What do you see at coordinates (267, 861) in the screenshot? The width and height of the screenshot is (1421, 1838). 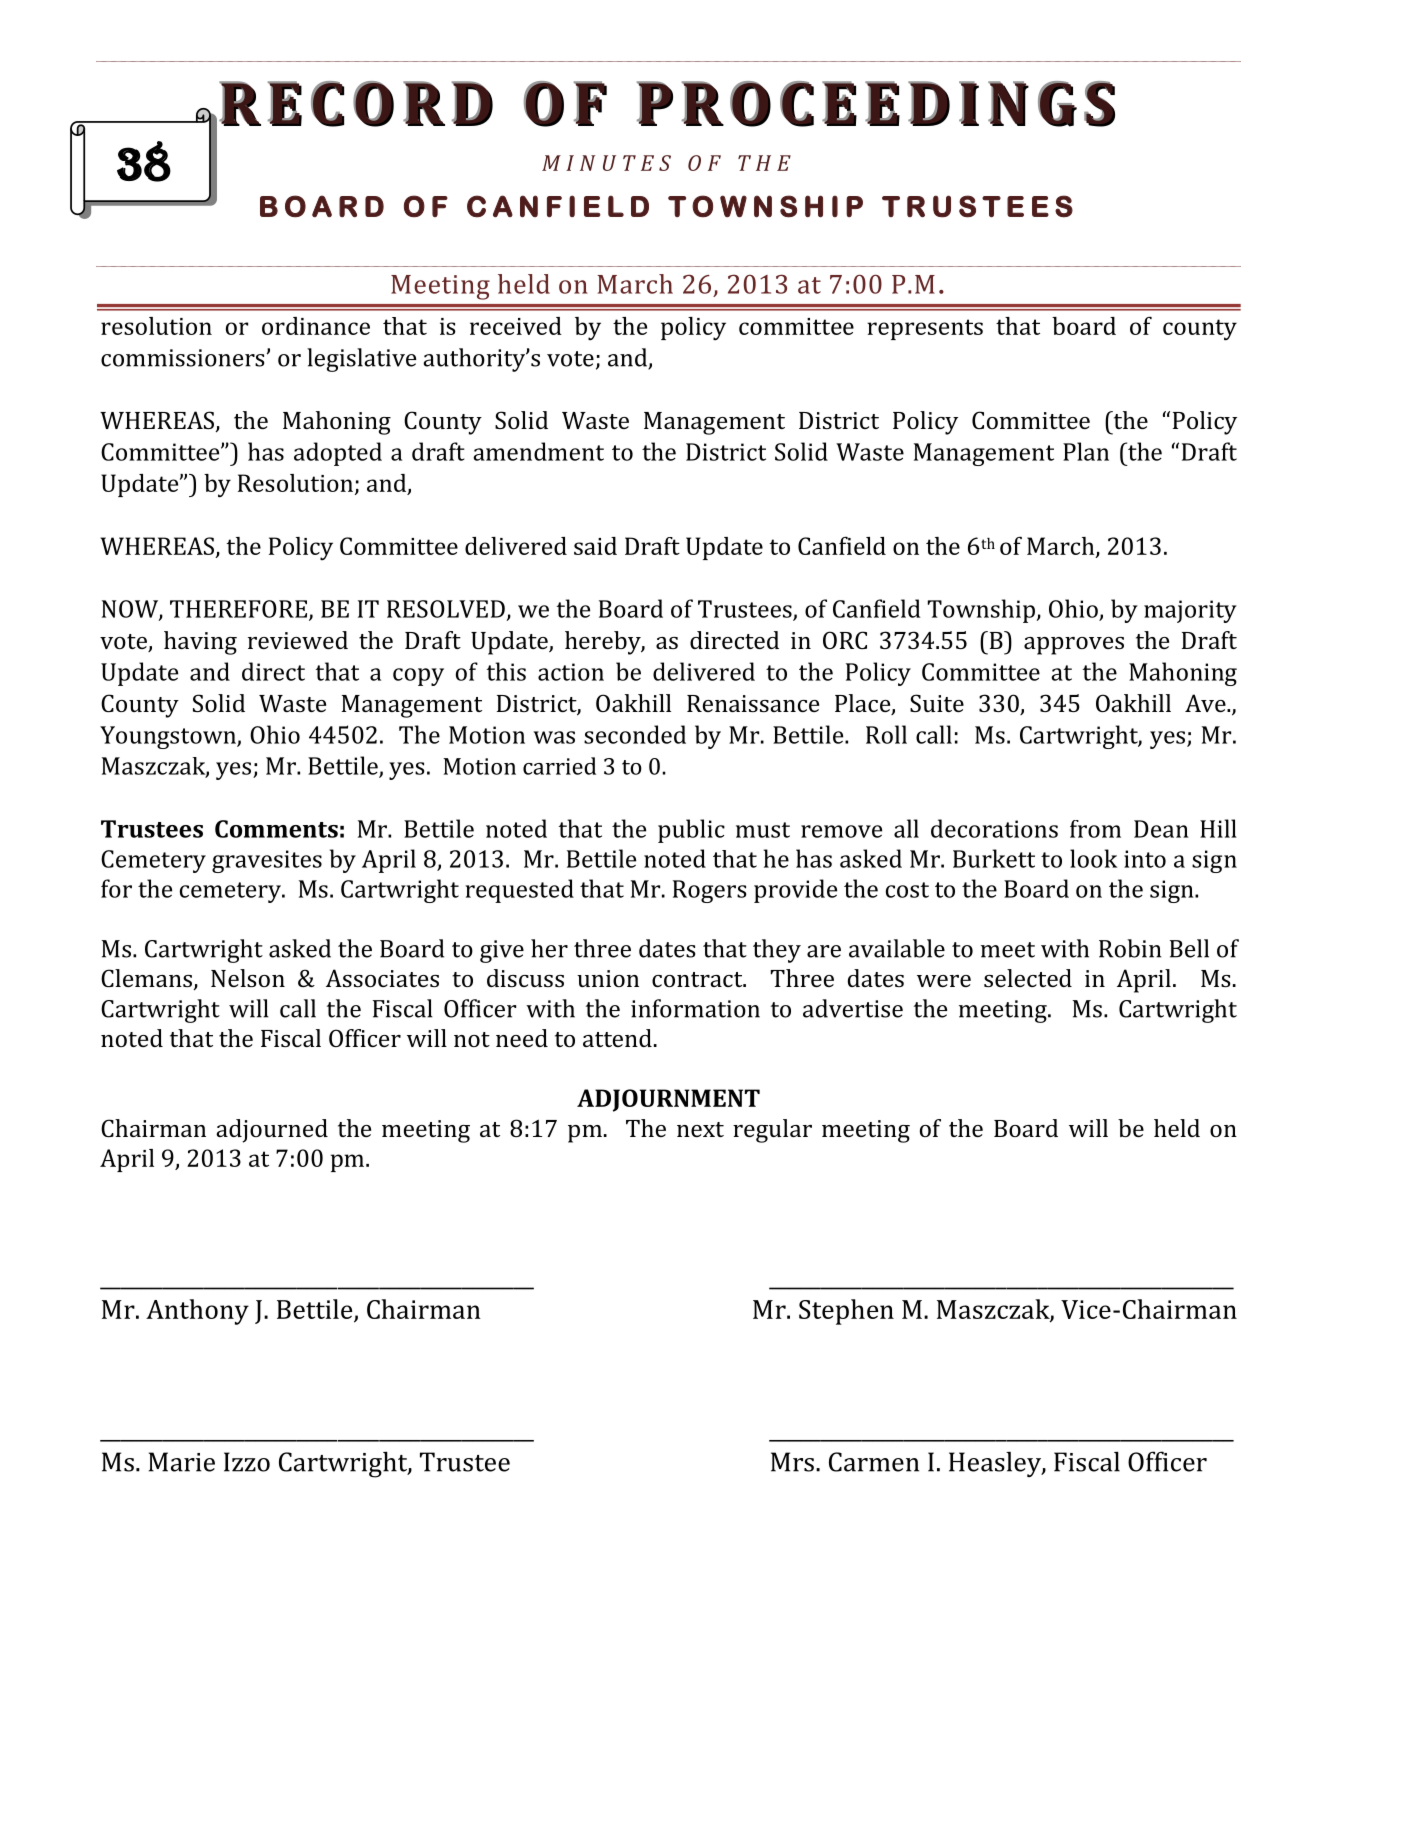 I see `gravesites` at bounding box center [267, 861].
